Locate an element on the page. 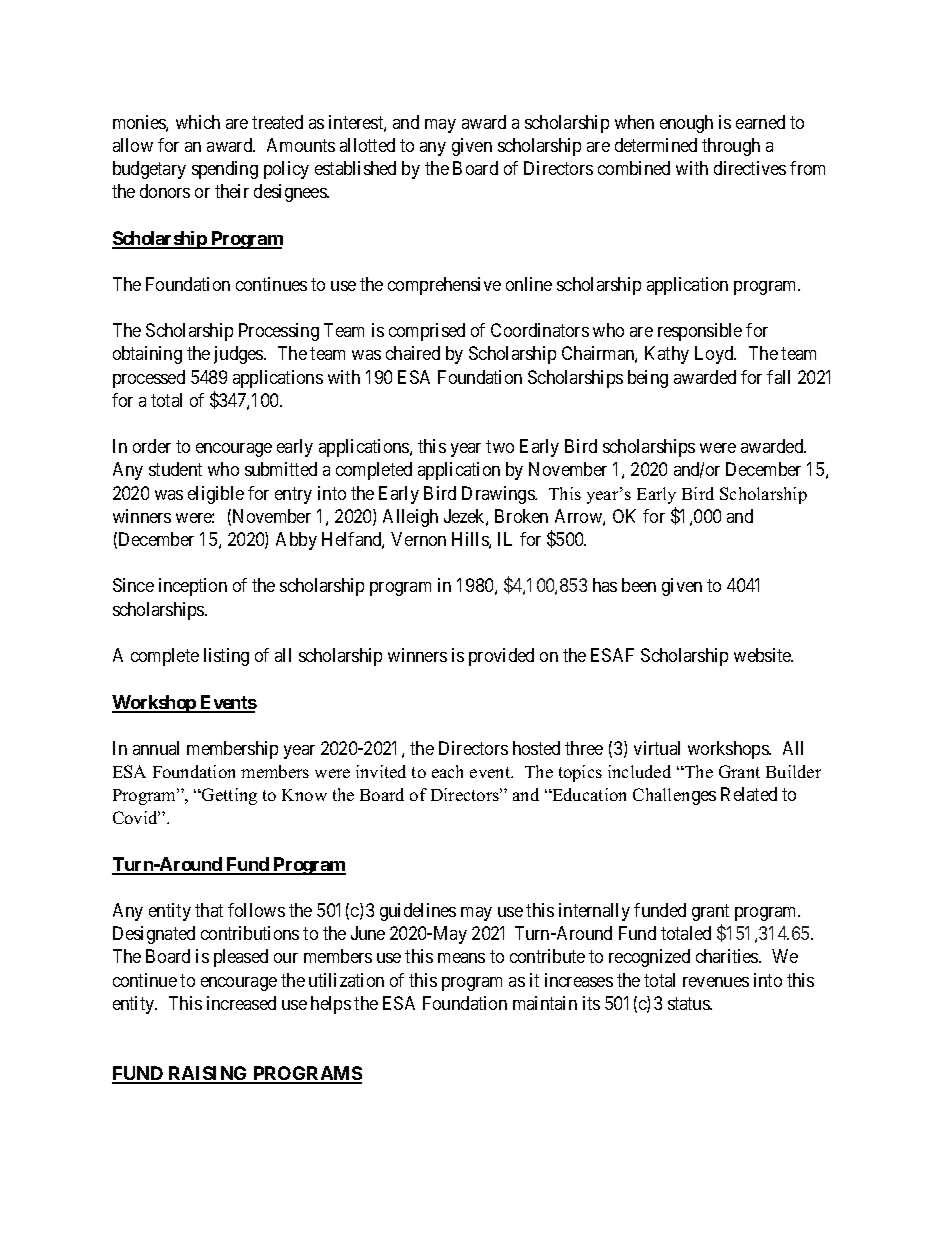  RAISING is located at coordinates (208, 1074).
